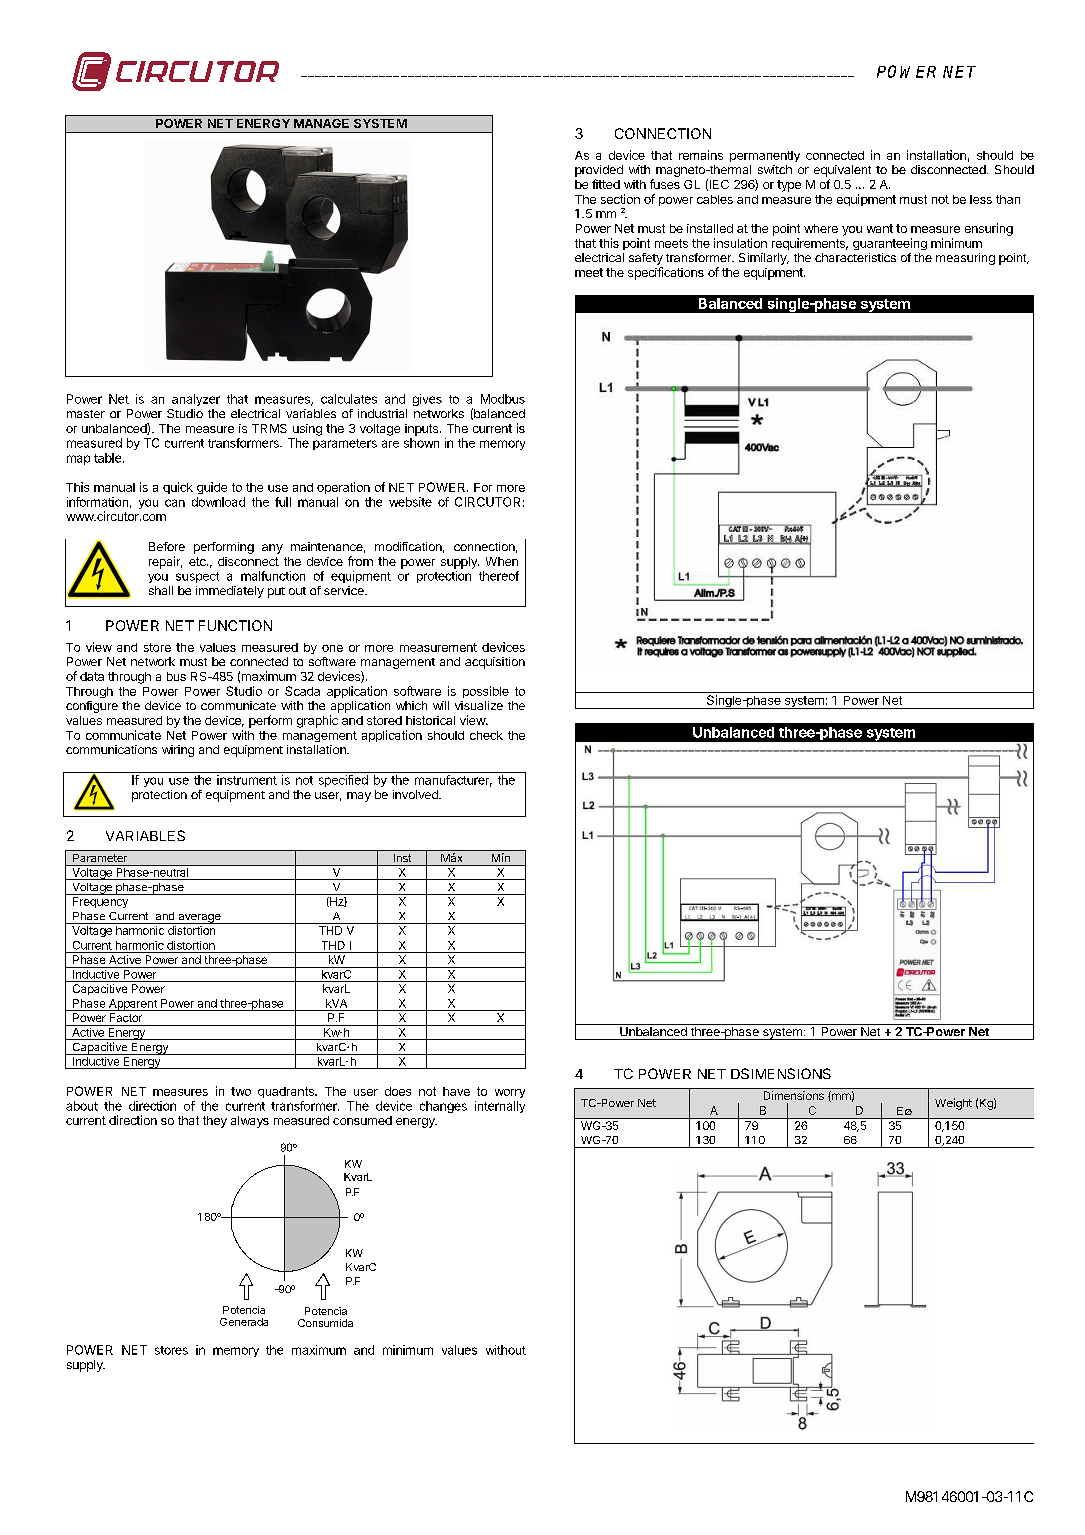 The width and height of the screenshot is (1085, 1535). What do you see at coordinates (842, 171) in the screenshot?
I see `equivalent` at bounding box center [842, 171].
